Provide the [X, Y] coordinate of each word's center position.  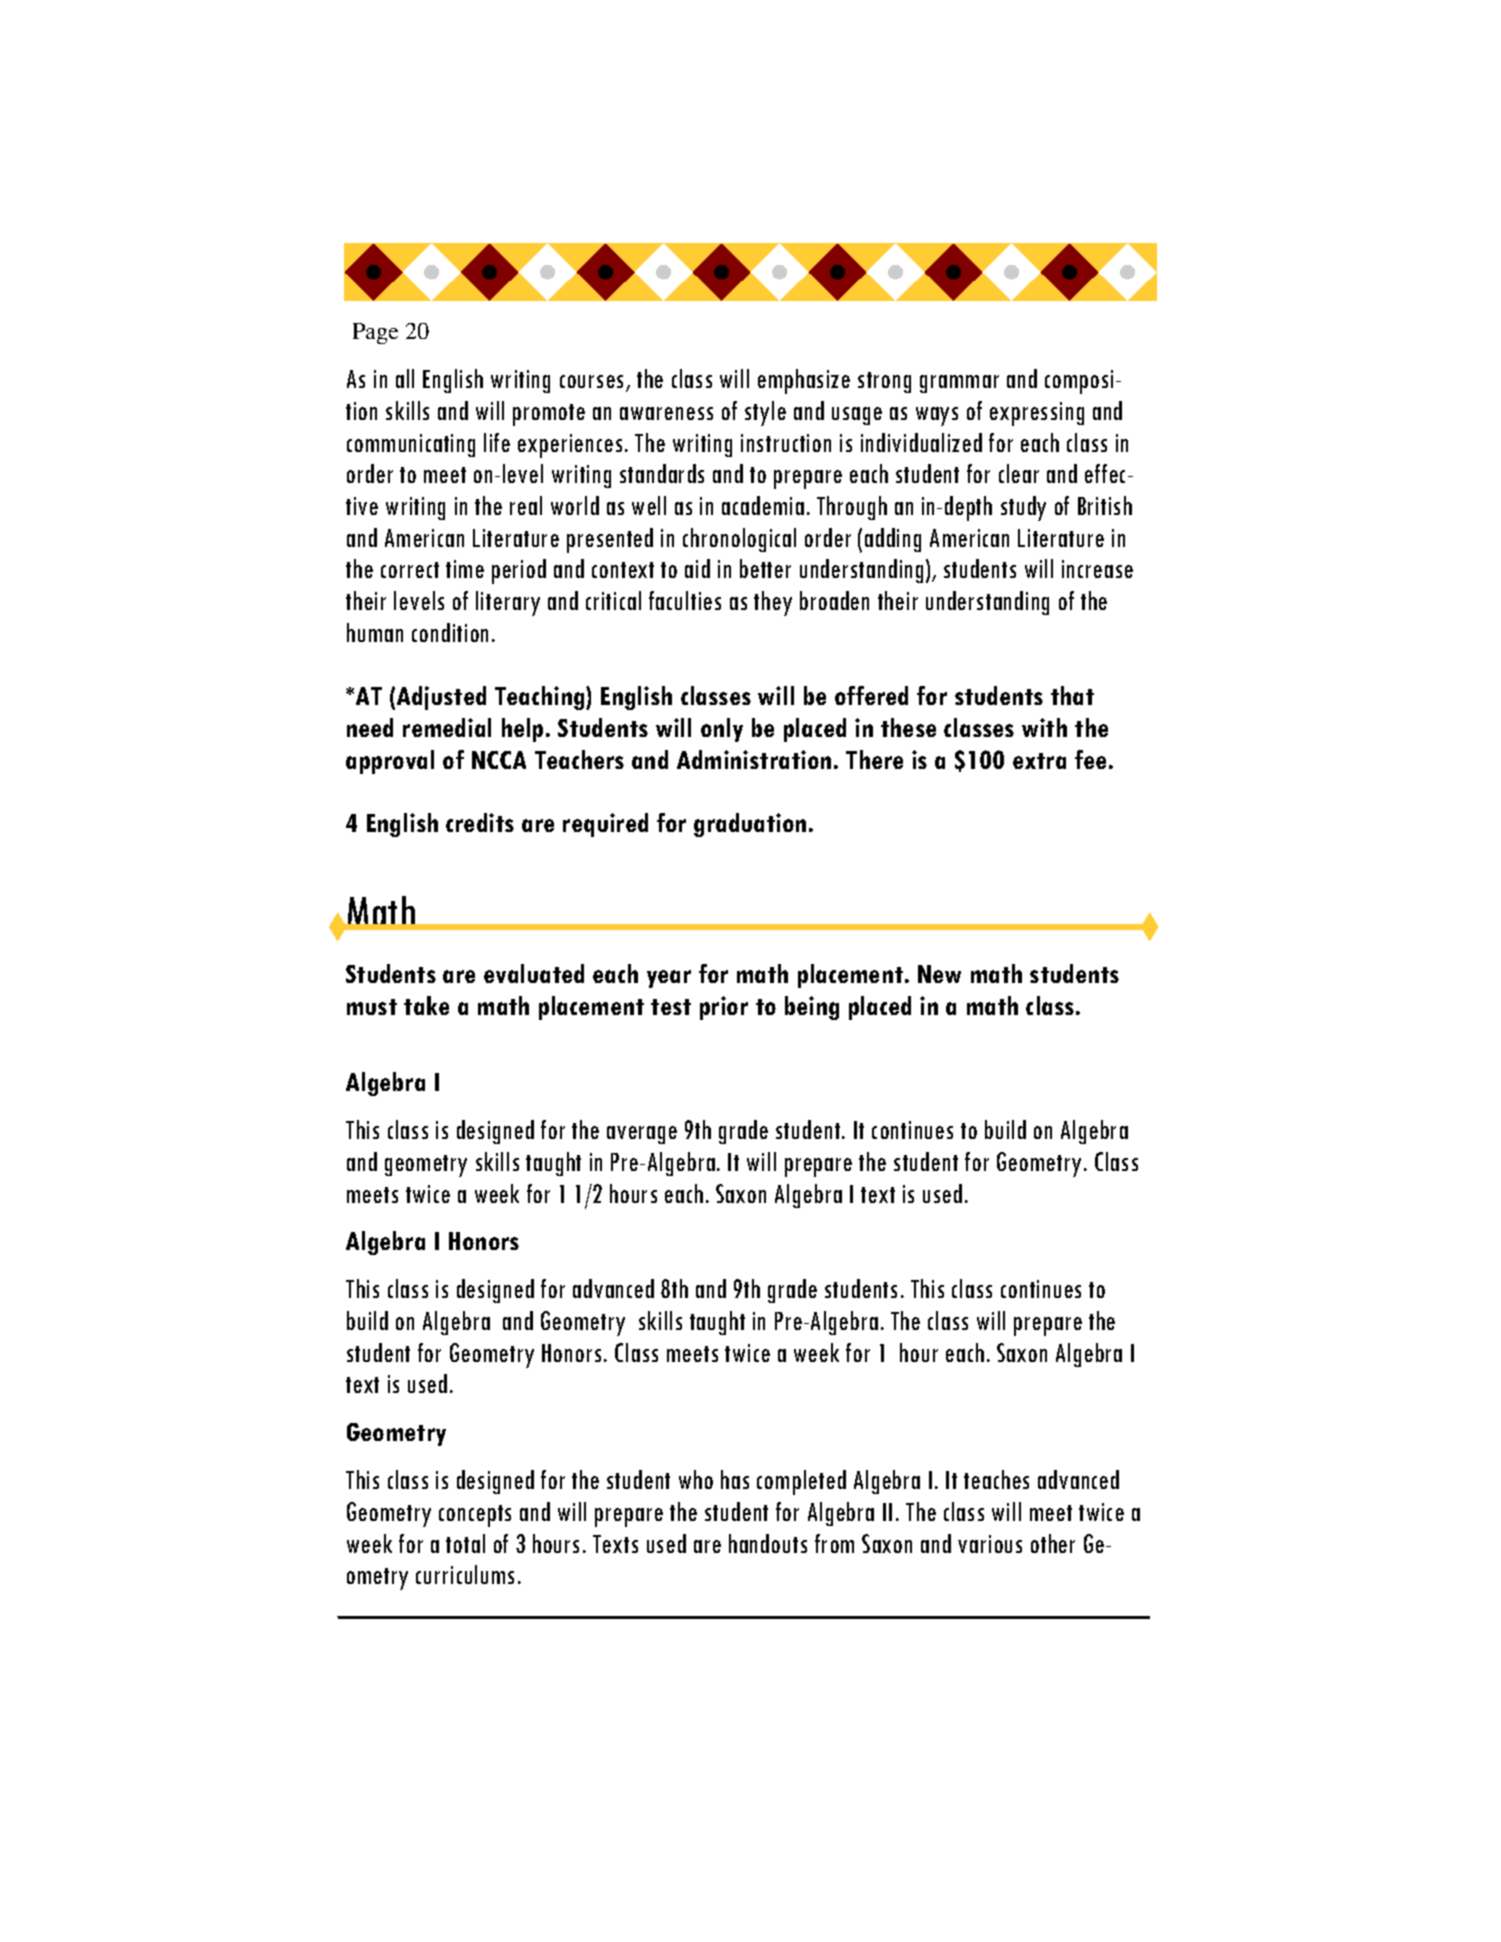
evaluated [534, 973]
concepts [475, 1516]
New [939, 974]
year [669, 979]
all [405, 378]
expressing [1037, 414]
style [765, 413]
